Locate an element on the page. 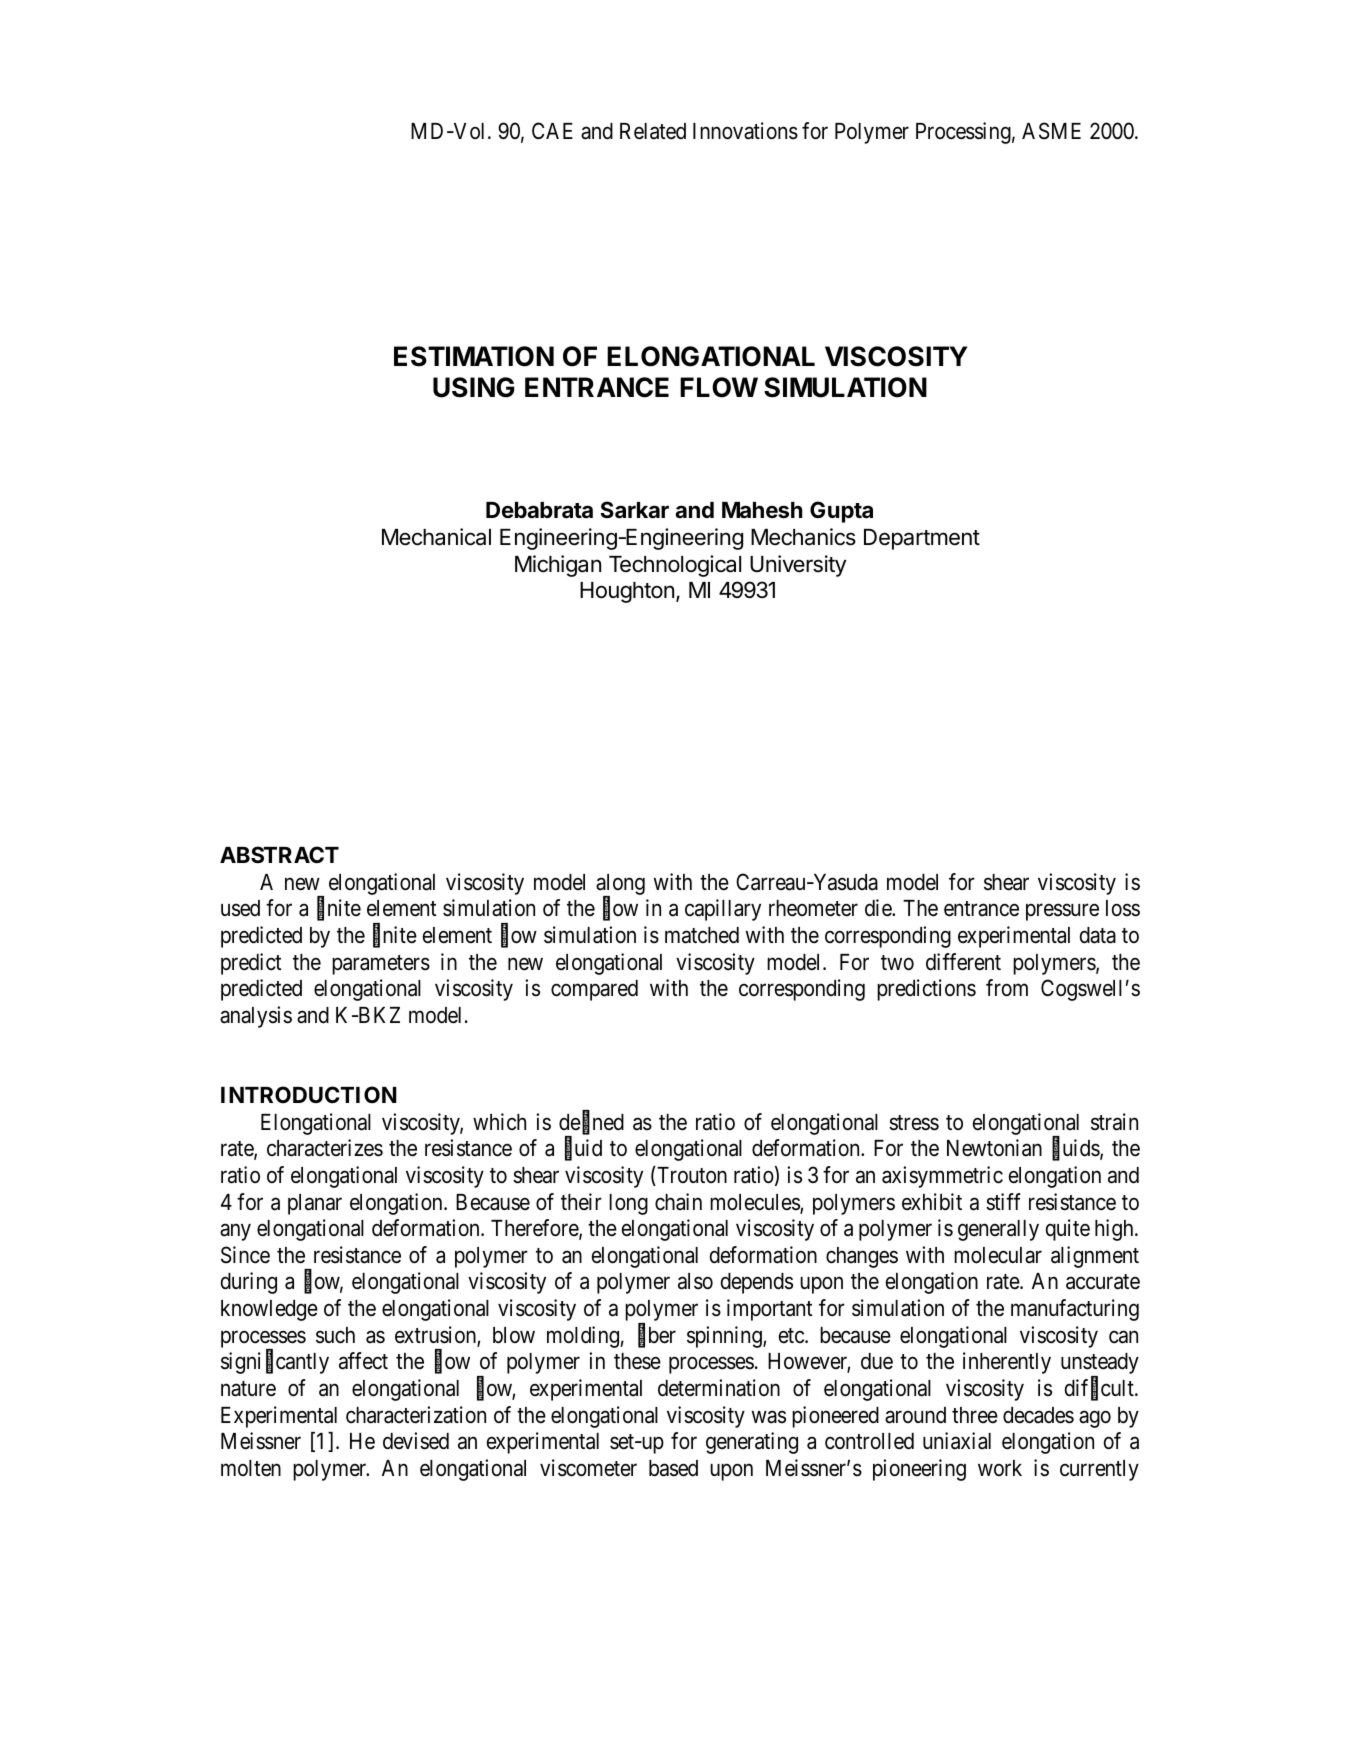  based is located at coordinates (673, 1468).
